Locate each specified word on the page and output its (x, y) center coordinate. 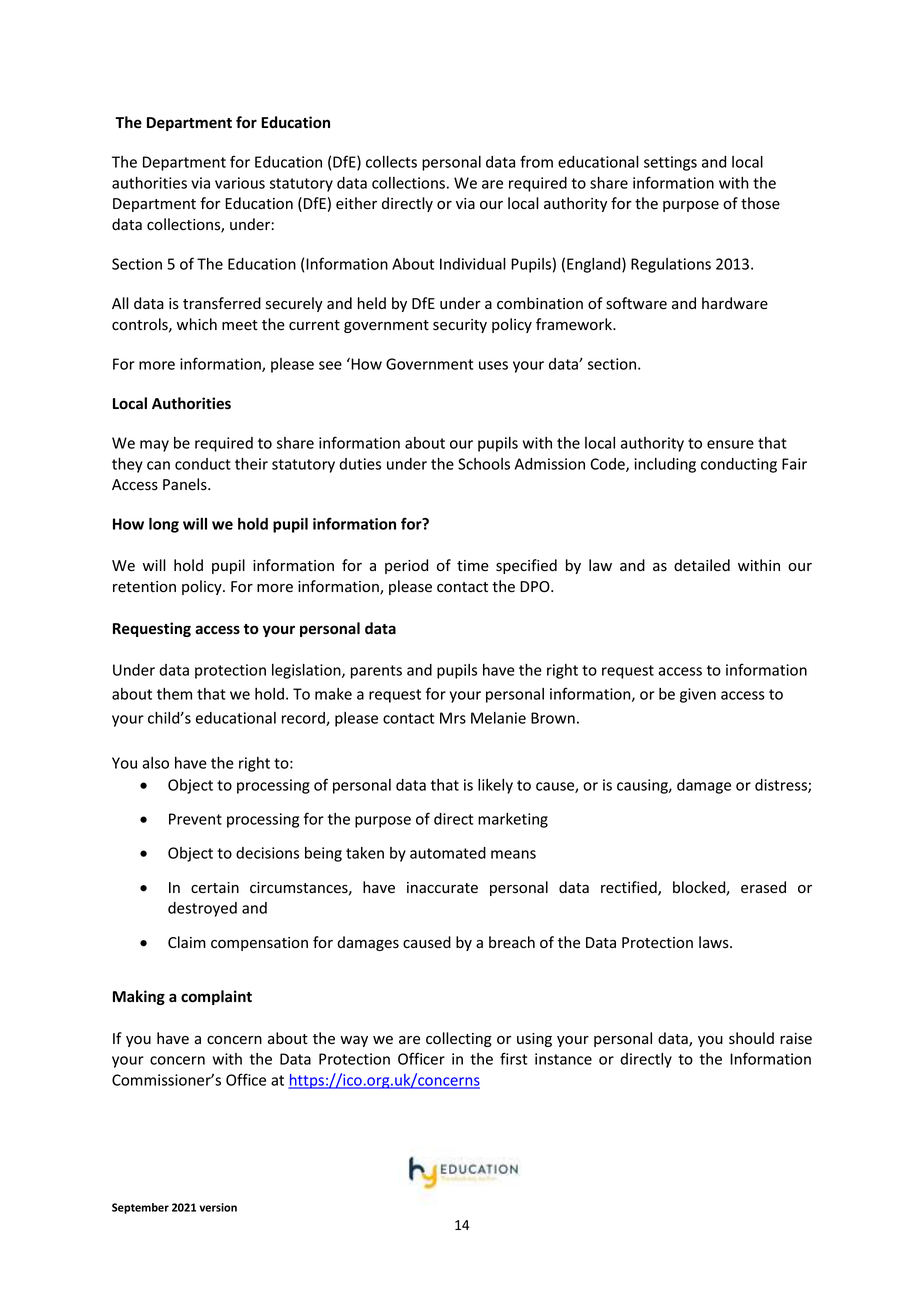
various (240, 183)
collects (391, 162)
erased (763, 887)
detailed (702, 565)
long (164, 525)
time (473, 565)
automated (448, 853)
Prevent (195, 819)
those (760, 203)
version (218, 1207)
